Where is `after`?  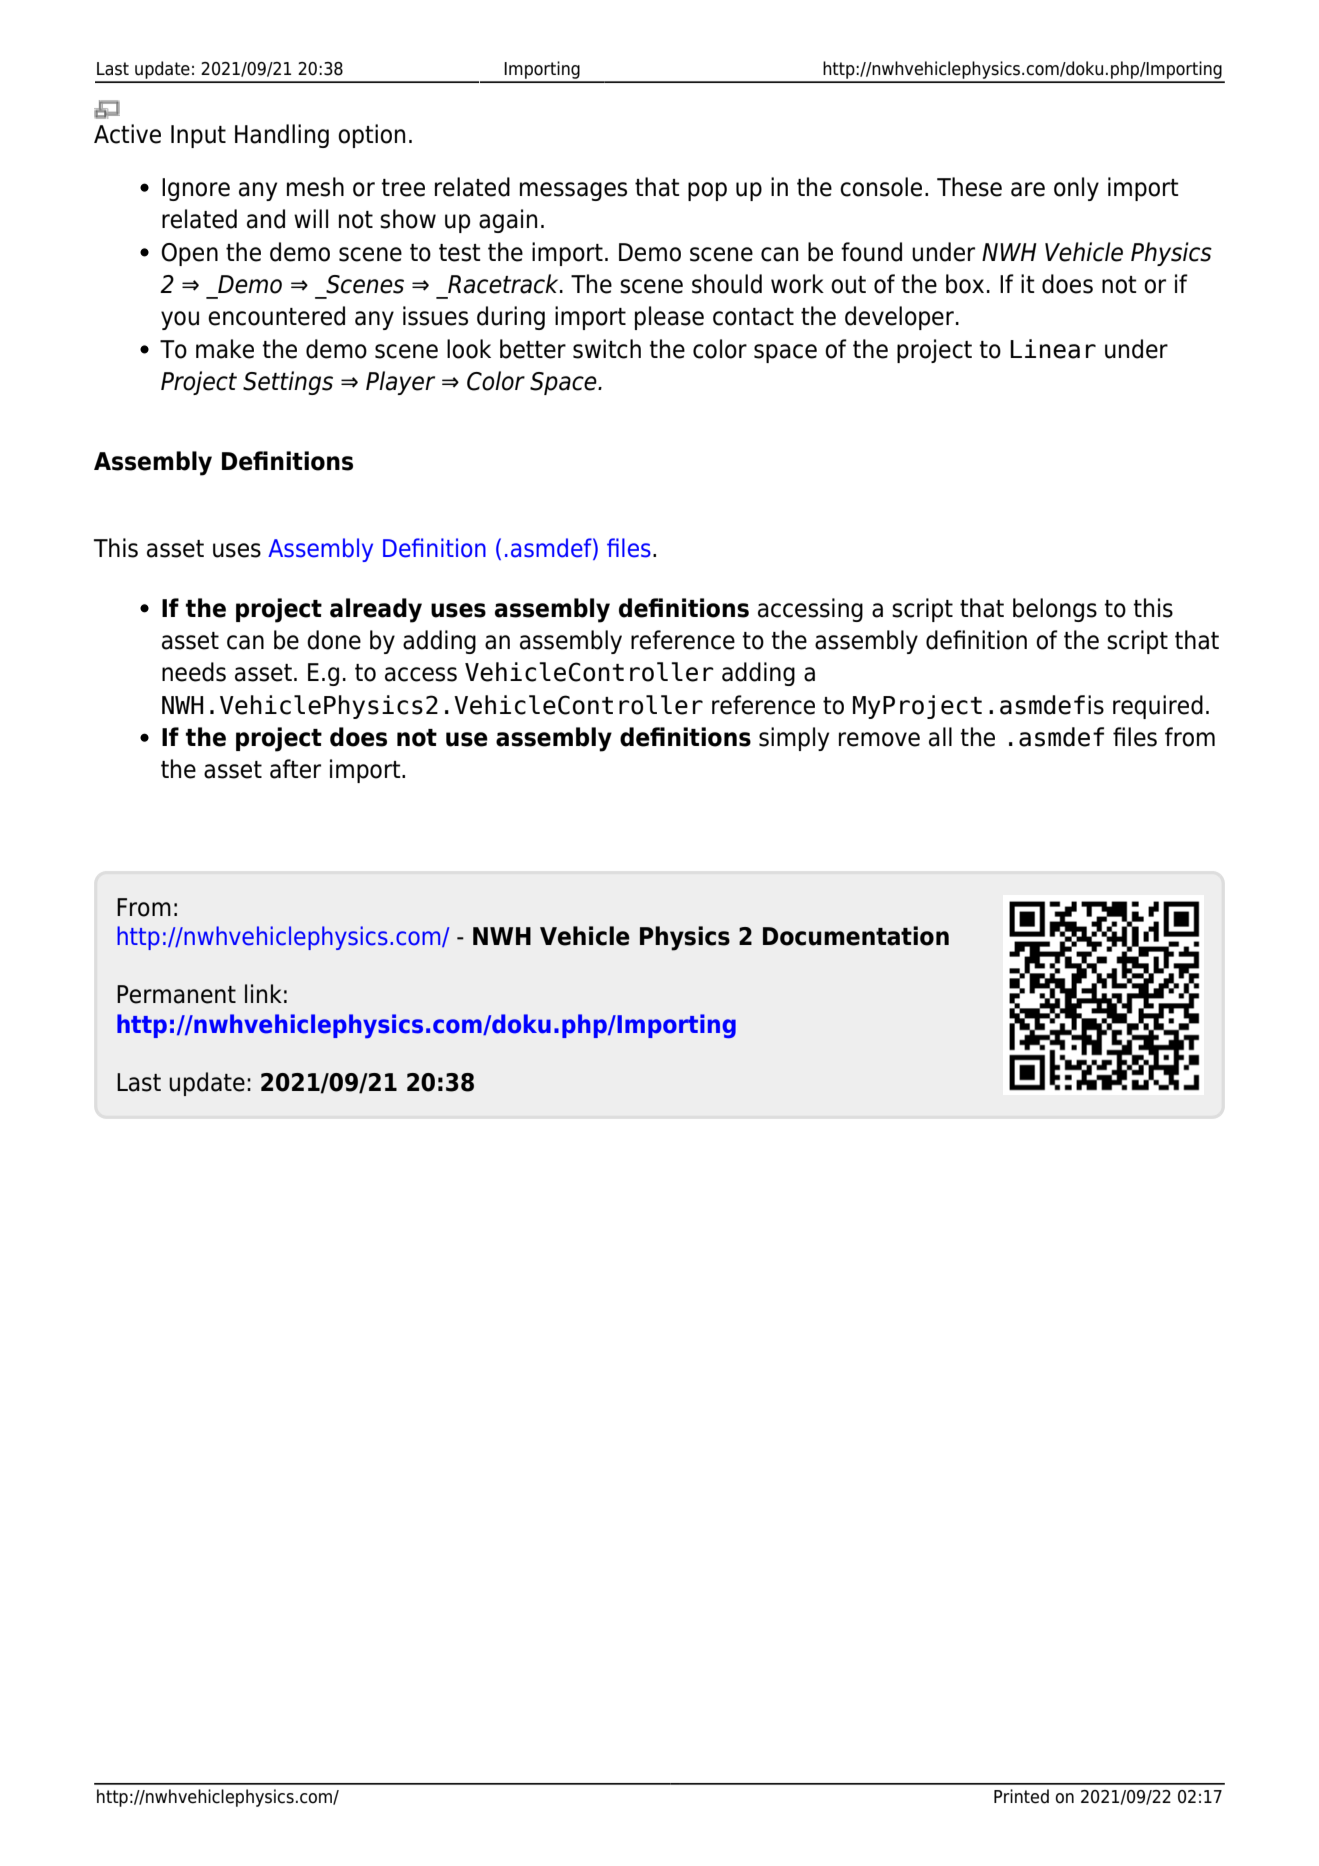
after is located at coordinates (295, 769).
